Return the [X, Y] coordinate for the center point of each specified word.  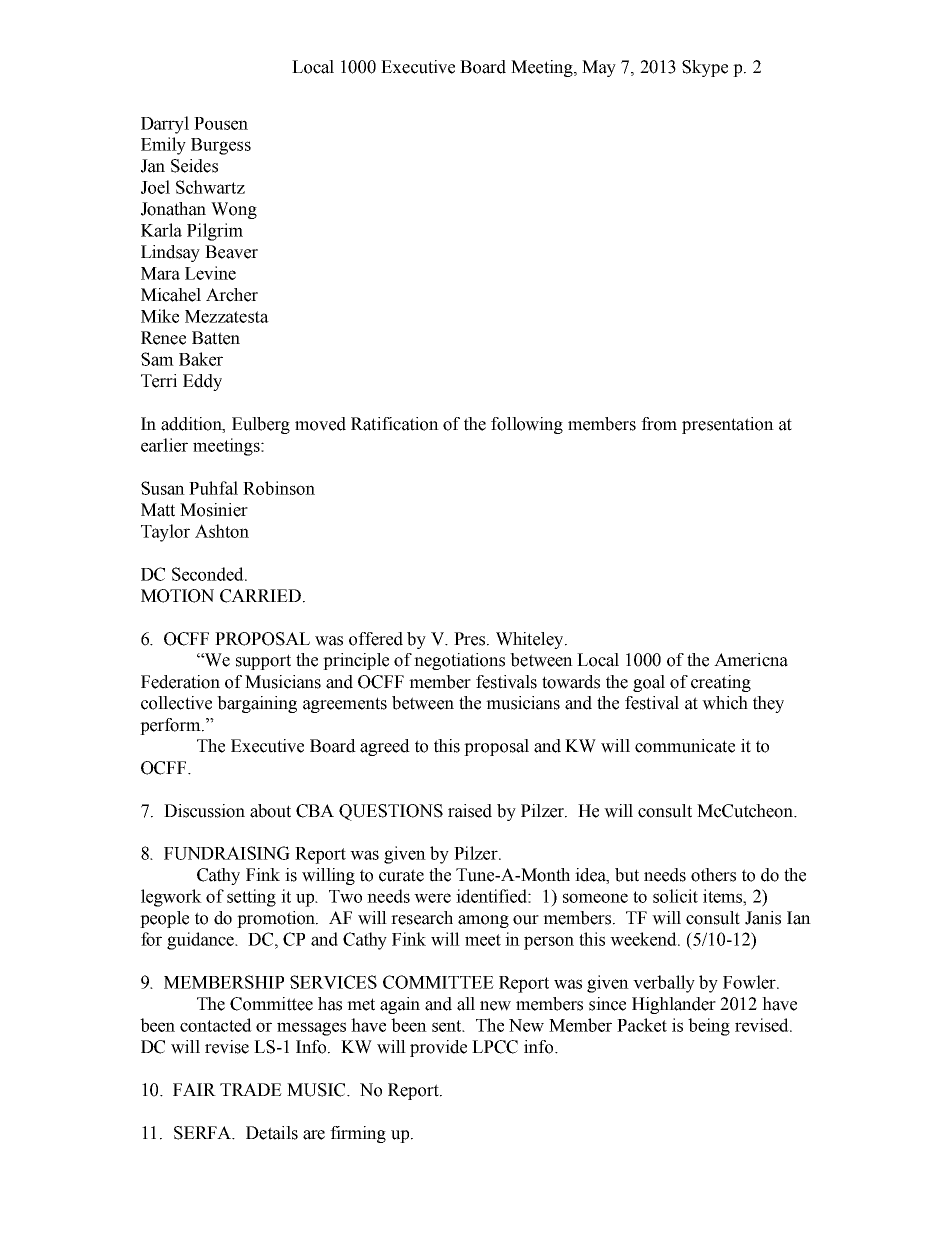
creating [721, 683]
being [709, 1027]
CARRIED [260, 596]
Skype [705, 68]
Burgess [221, 146]
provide [438, 1048]
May [599, 68]
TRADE [251, 1089]
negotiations [459, 661]
